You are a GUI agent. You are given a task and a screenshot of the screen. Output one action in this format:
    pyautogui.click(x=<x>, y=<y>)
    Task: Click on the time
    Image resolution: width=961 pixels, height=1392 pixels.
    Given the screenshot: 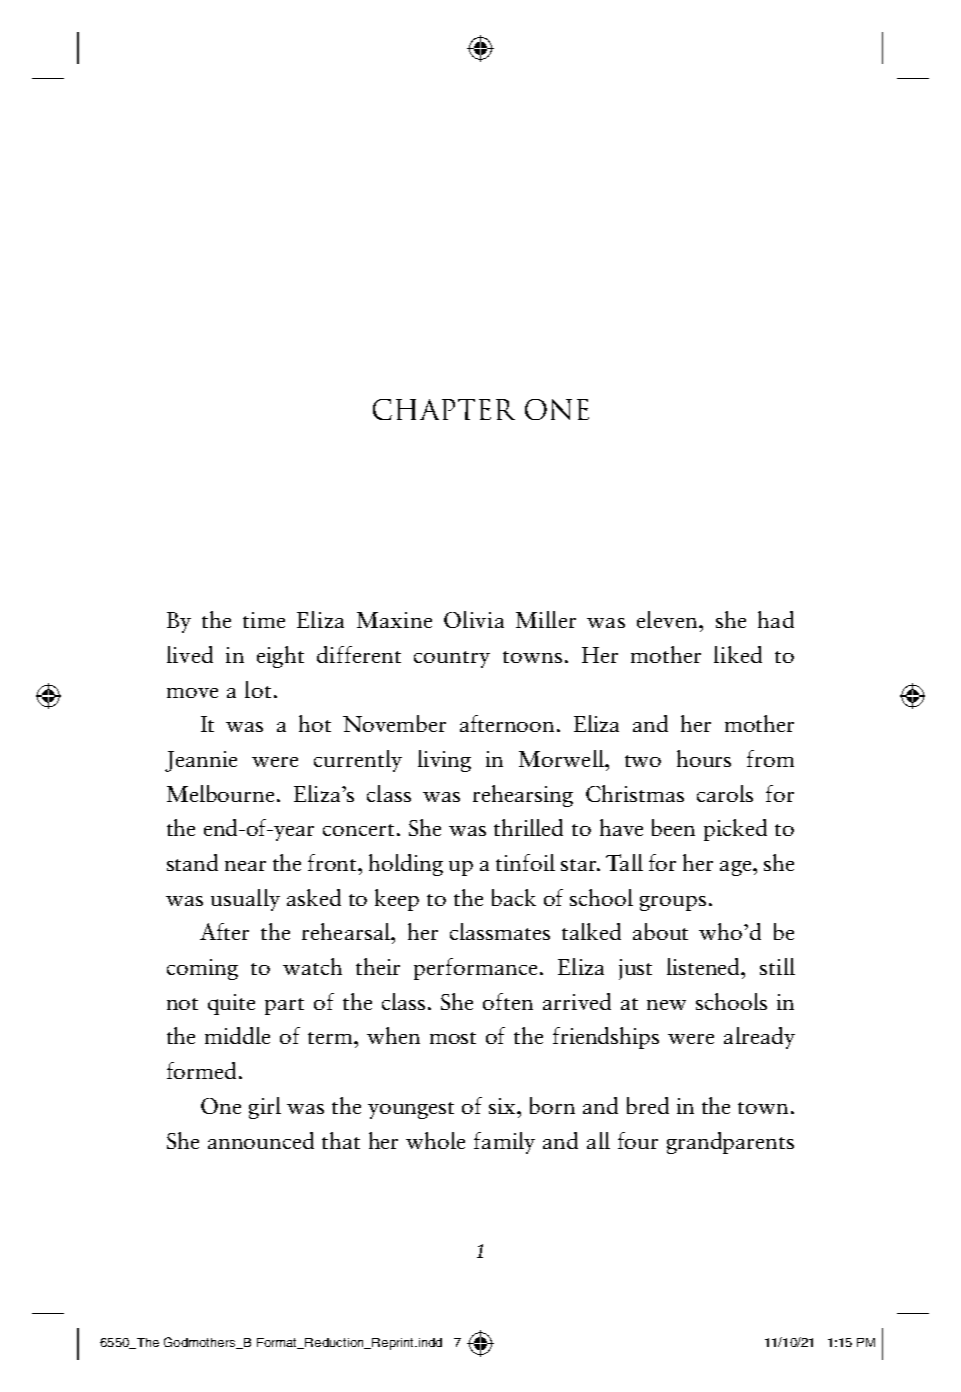 What is the action you would take?
    pyautogui.click(x=264, y=620)
